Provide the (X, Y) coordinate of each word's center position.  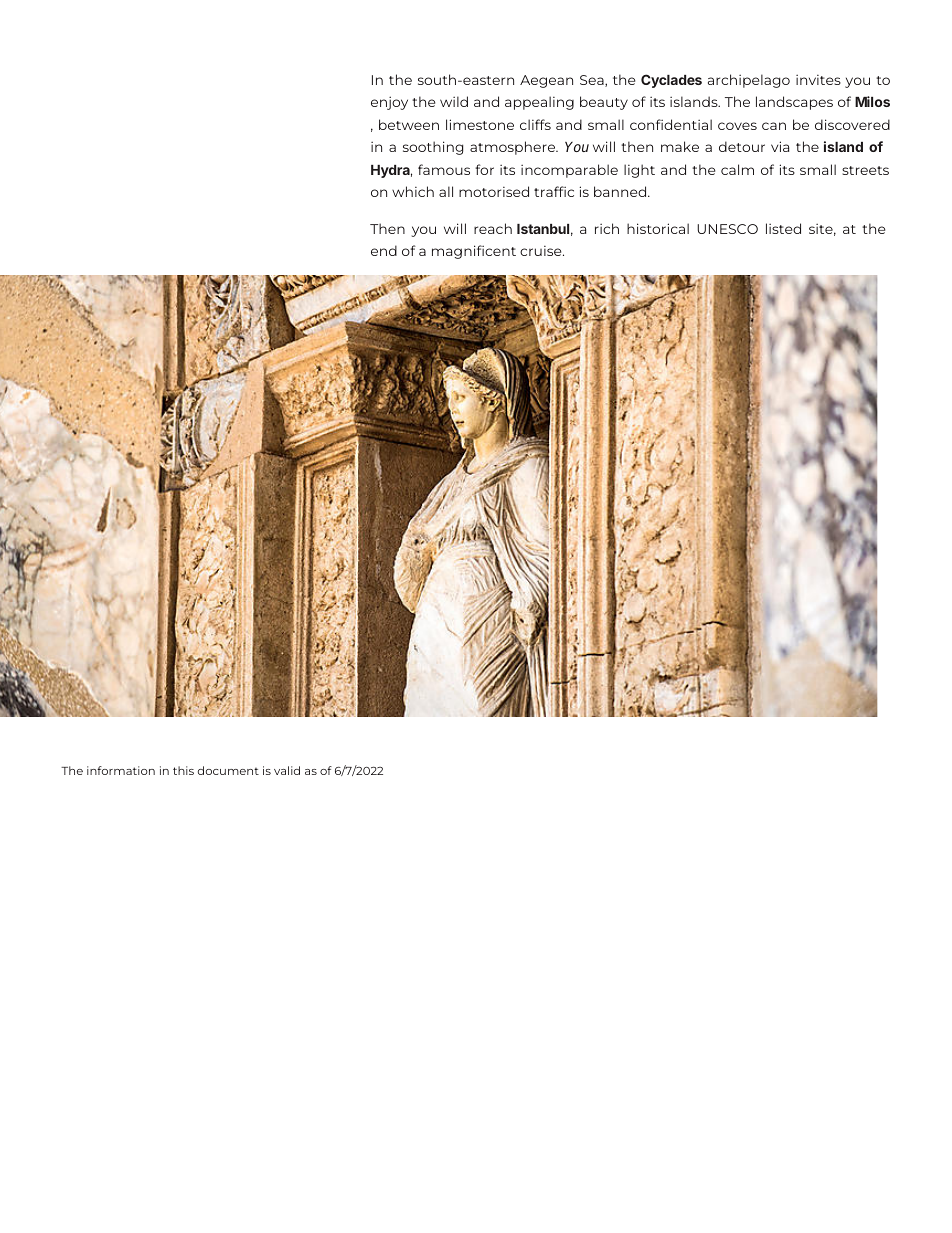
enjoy (389, 103)
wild (454, 101)
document (228, 770)
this (183, 770)
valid (287, 770)
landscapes (794, 103)
